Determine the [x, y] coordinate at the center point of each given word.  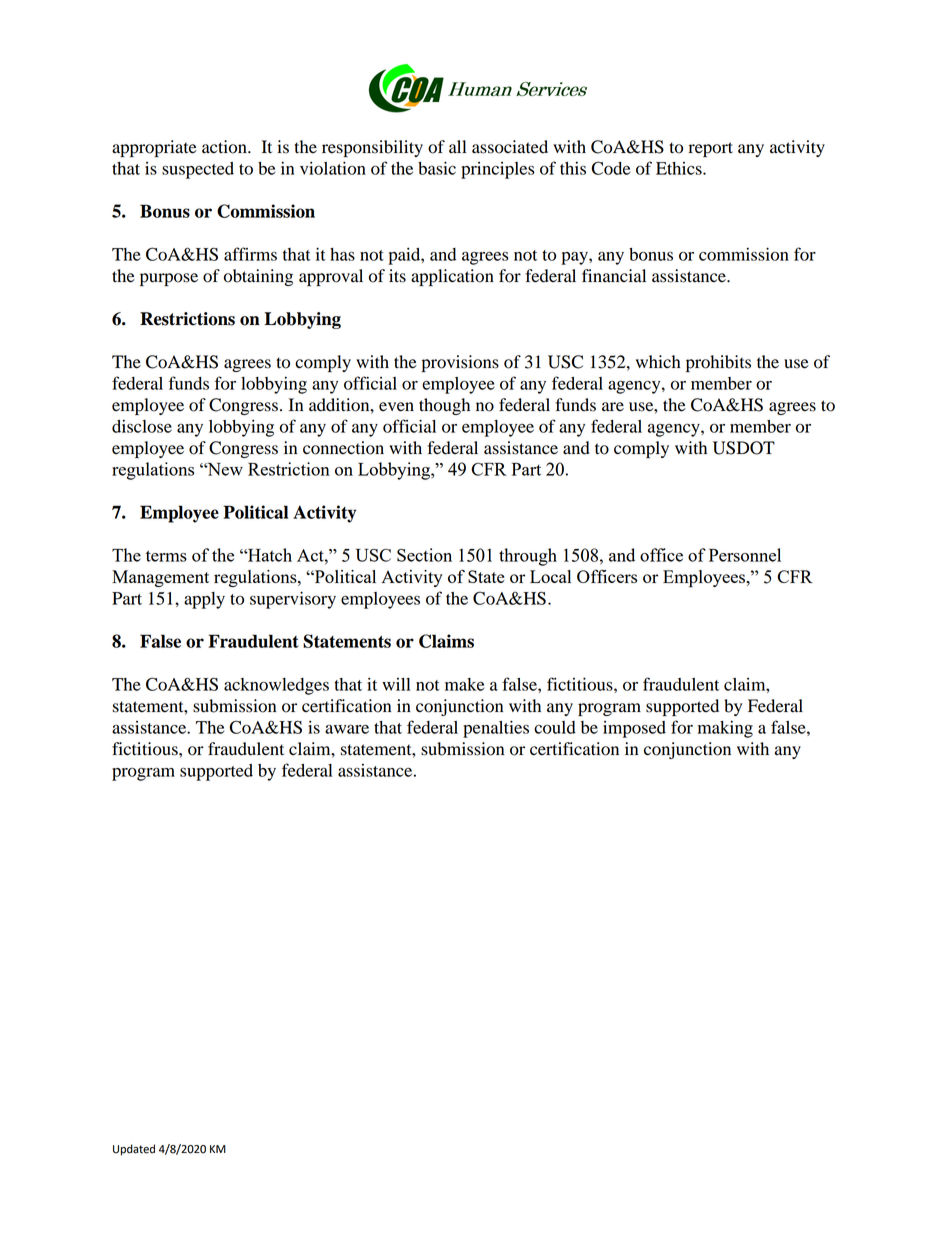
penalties [496, 729]
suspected [198, 170]
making [725, 729]
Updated [134, 1150]
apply [204, 600]
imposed [634, 729]
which [658, 361]
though [444, 406]
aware [347, 729]
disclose [142, 426]
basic [437, 168]
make [464, 684]
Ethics [680, 168]
